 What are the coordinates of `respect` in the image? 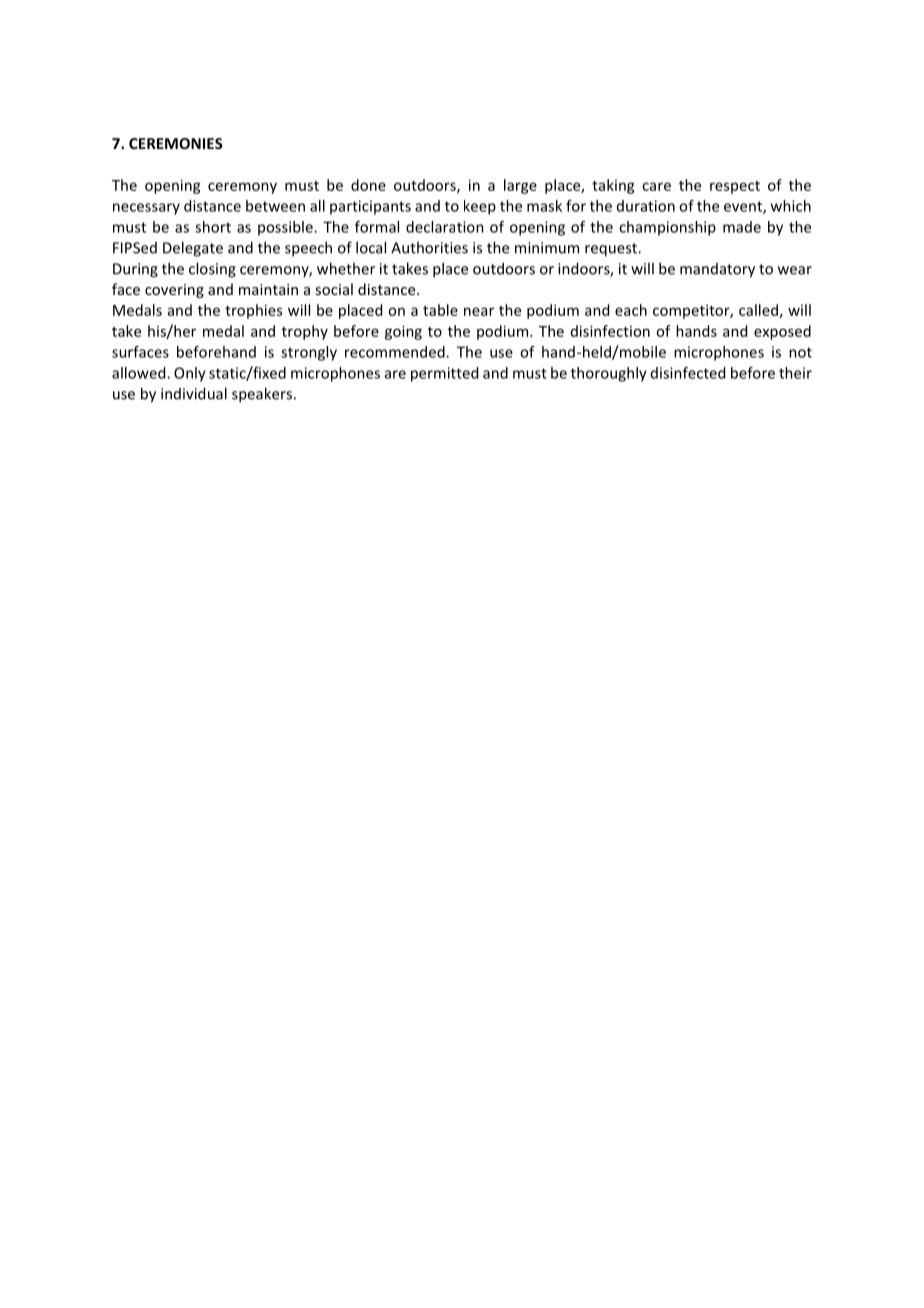 It's located at (735, 187).
